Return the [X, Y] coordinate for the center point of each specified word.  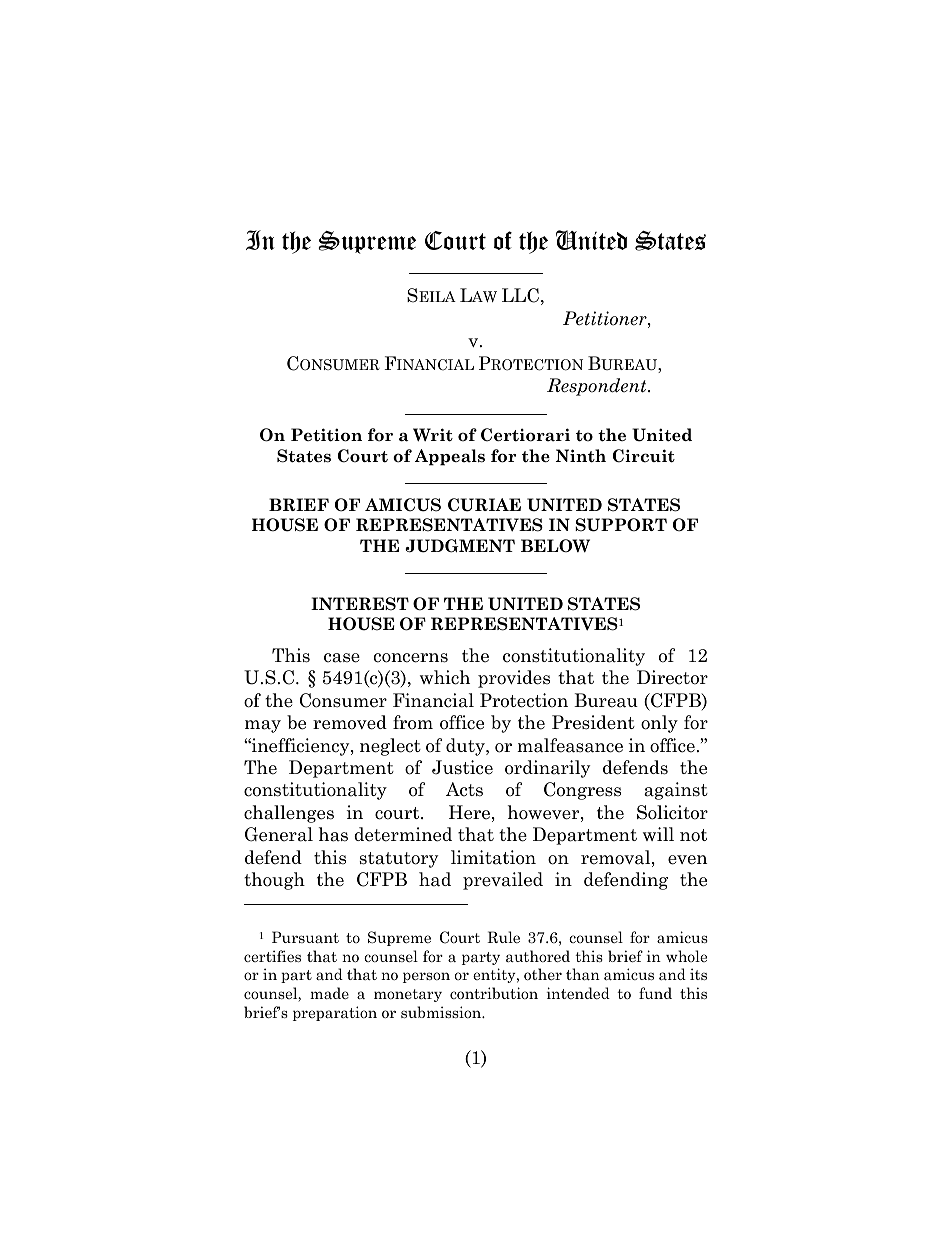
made [329, 993]
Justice [462, 767]
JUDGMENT [460, 546]
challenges [289, 814]
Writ [433, 435]
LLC [520, 295]
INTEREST [360, 604]
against [676, 791]
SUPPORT [621, 525]
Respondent [598, 387]
